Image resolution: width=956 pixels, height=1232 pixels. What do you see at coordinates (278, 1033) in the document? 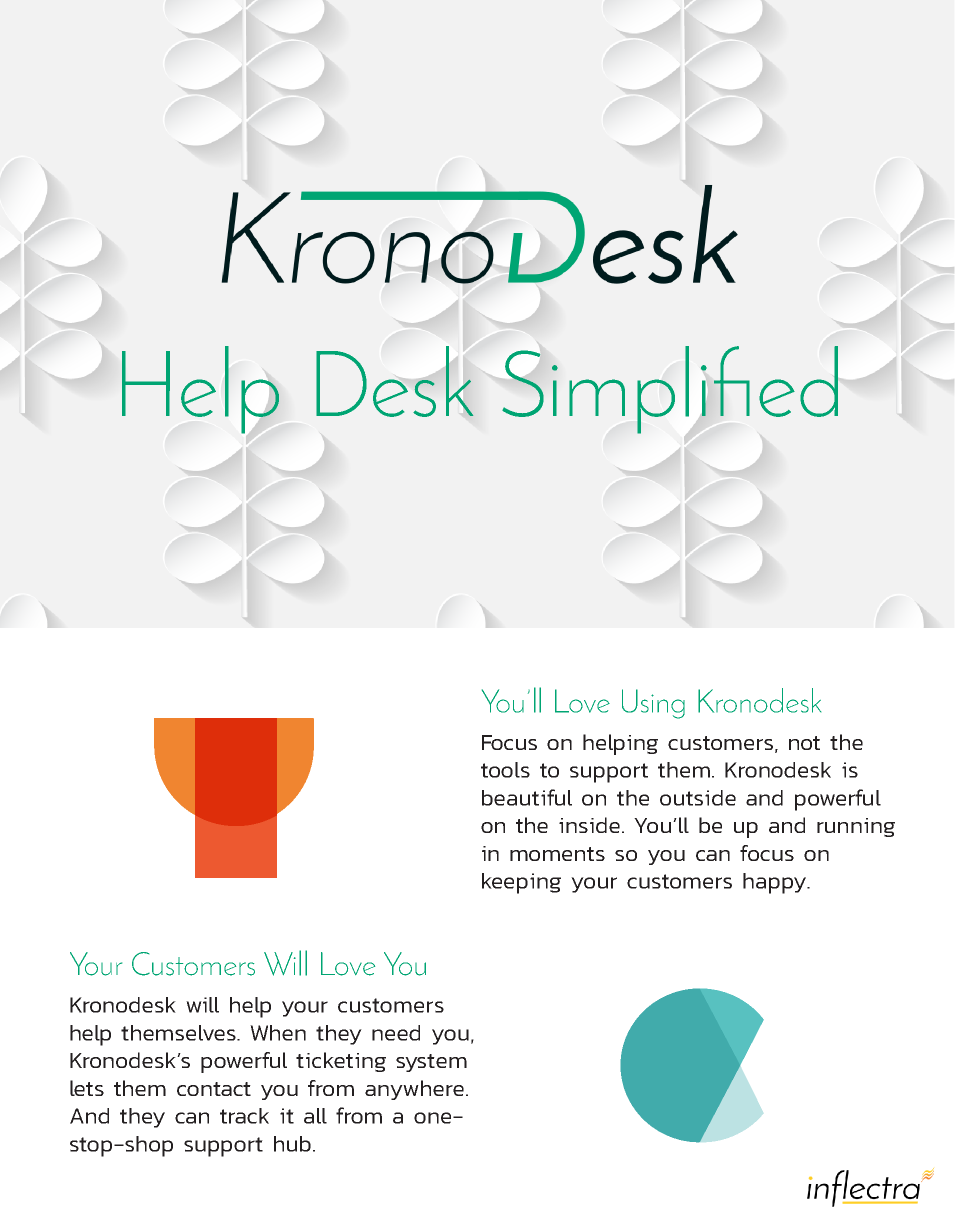
I see `When` at bounding box center [278, 1033].
